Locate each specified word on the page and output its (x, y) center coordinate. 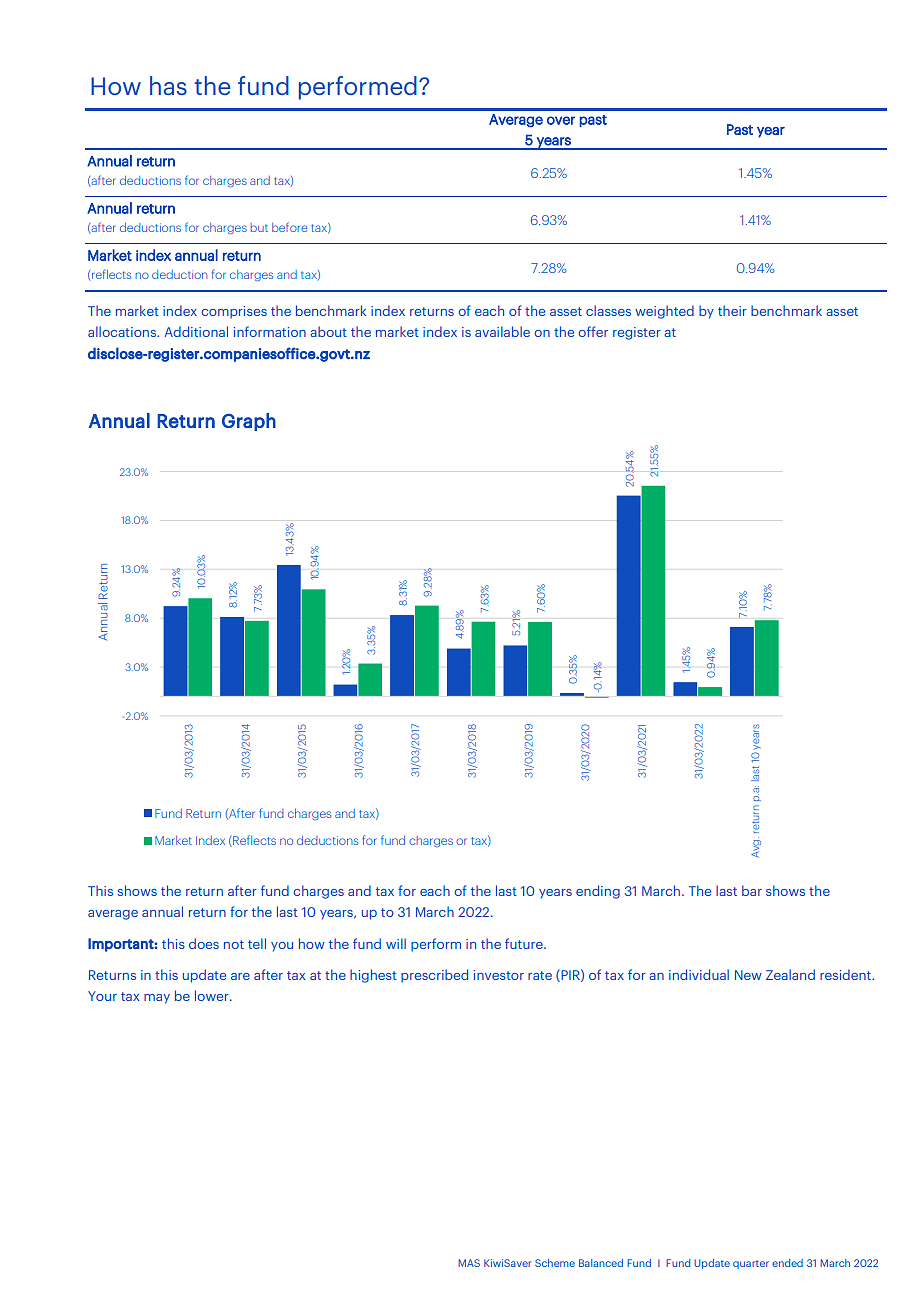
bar (752, 890)
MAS (469, 1263)
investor (499, 975)
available (502, 331)
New (748, 975)
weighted (664, 312)
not (234, 944)
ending (598, 892)
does (204, 943)
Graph (249, 422)
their (732, 310)
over (561, 120)
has (168, 85)
